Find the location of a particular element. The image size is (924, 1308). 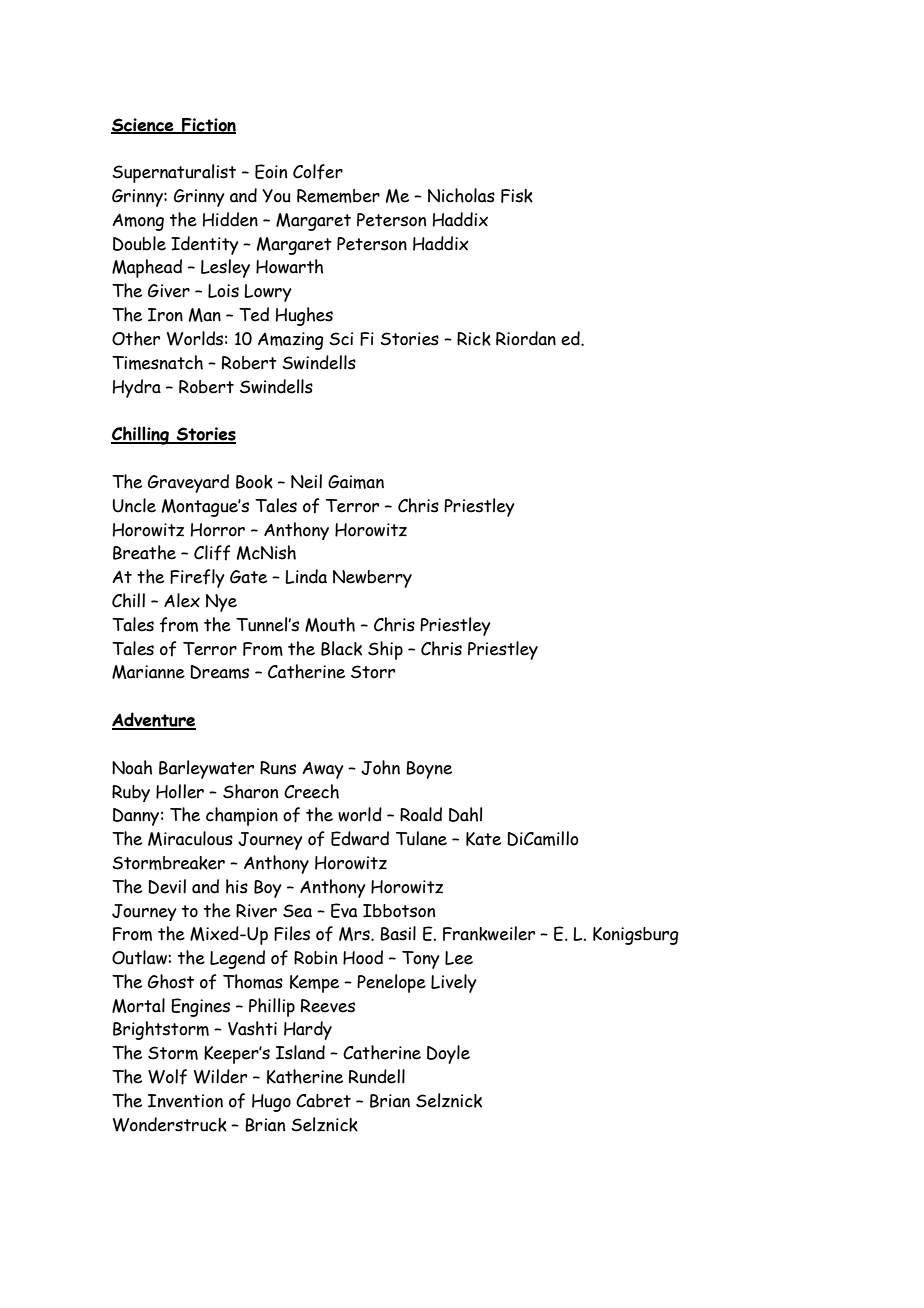

Holler is located at coordinates (180, 791).
